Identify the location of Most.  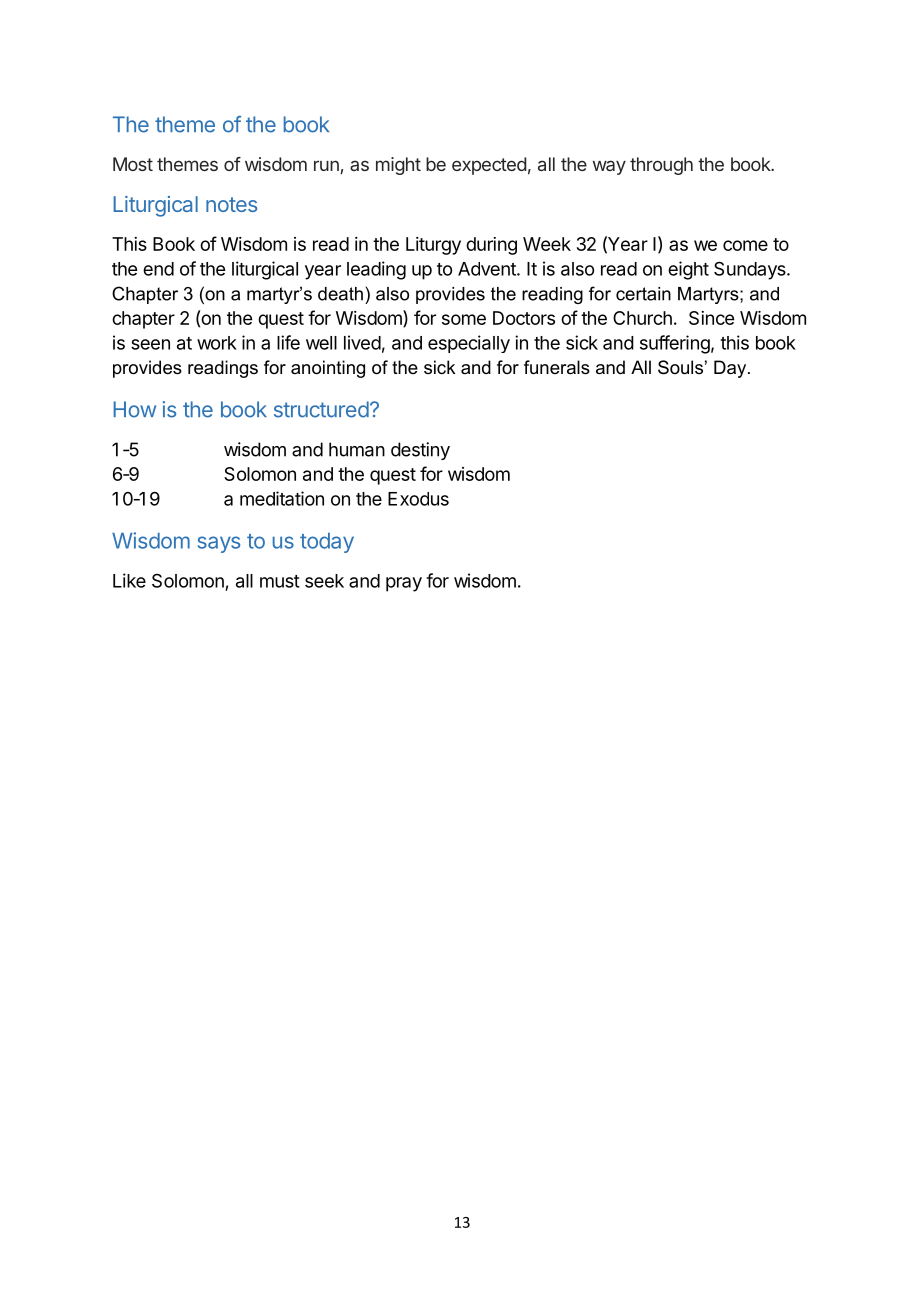
(133, 164).
